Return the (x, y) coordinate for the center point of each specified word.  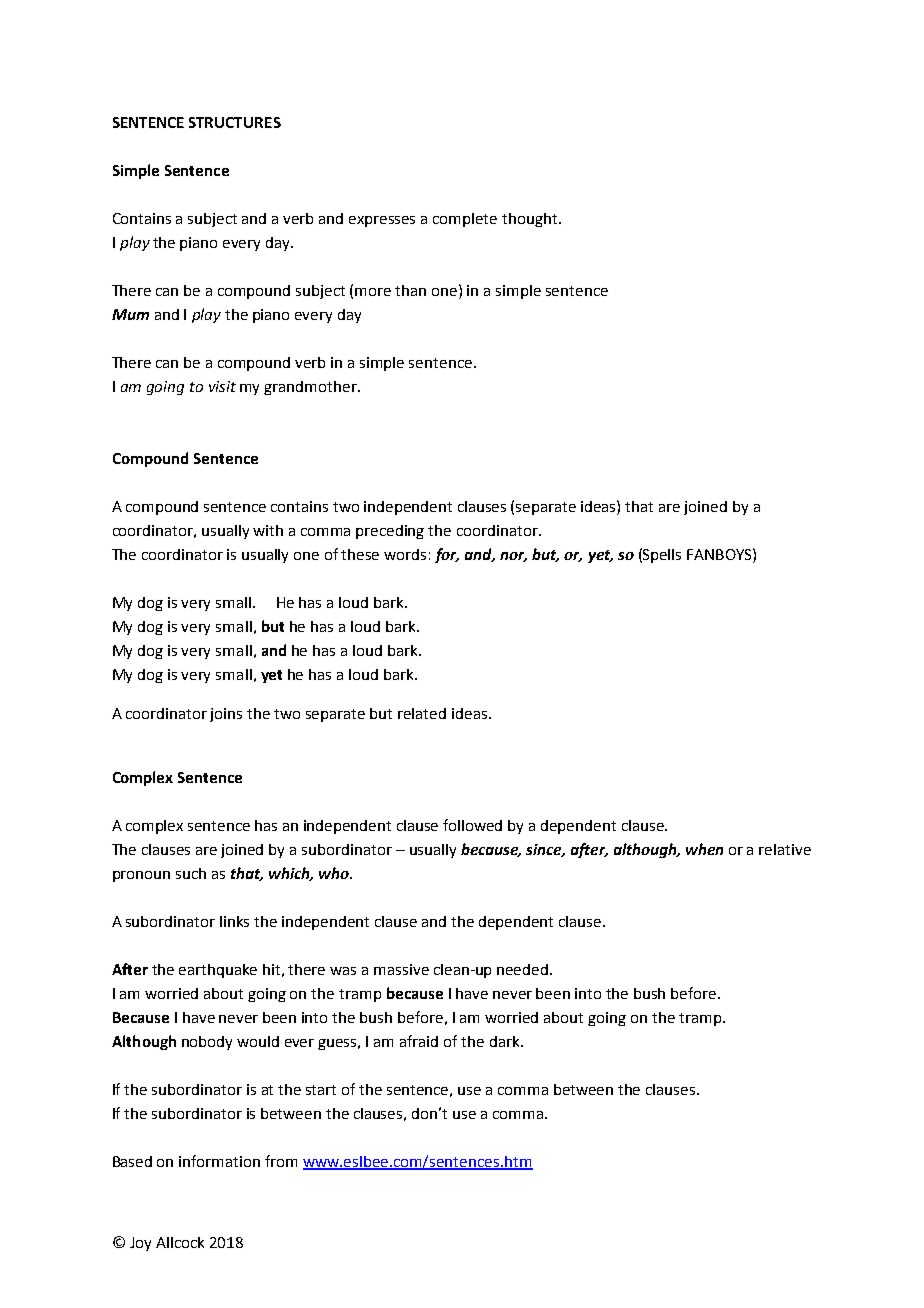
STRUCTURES (235, 122)
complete (465, 220)
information (219, 1161)
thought (531, 220)
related (422, 713)
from (281, 1161)
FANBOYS (720, 554)
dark (506, 1041)
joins (226, 715)
